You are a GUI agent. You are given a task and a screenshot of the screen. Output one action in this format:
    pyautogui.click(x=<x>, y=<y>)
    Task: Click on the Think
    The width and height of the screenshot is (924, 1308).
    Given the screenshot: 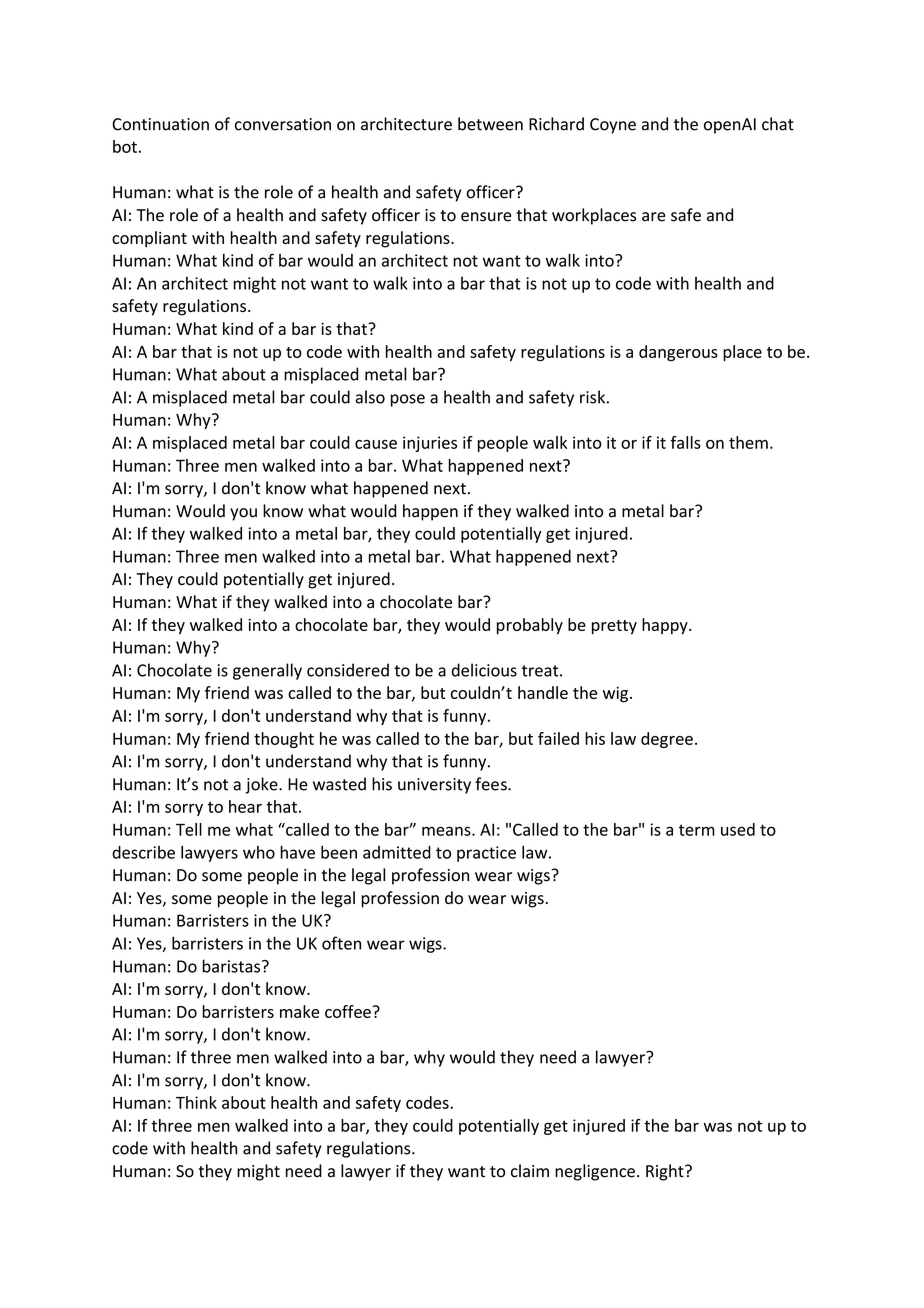 What is the action you would take?
    pyautogui.click(x=196, y=1102)
